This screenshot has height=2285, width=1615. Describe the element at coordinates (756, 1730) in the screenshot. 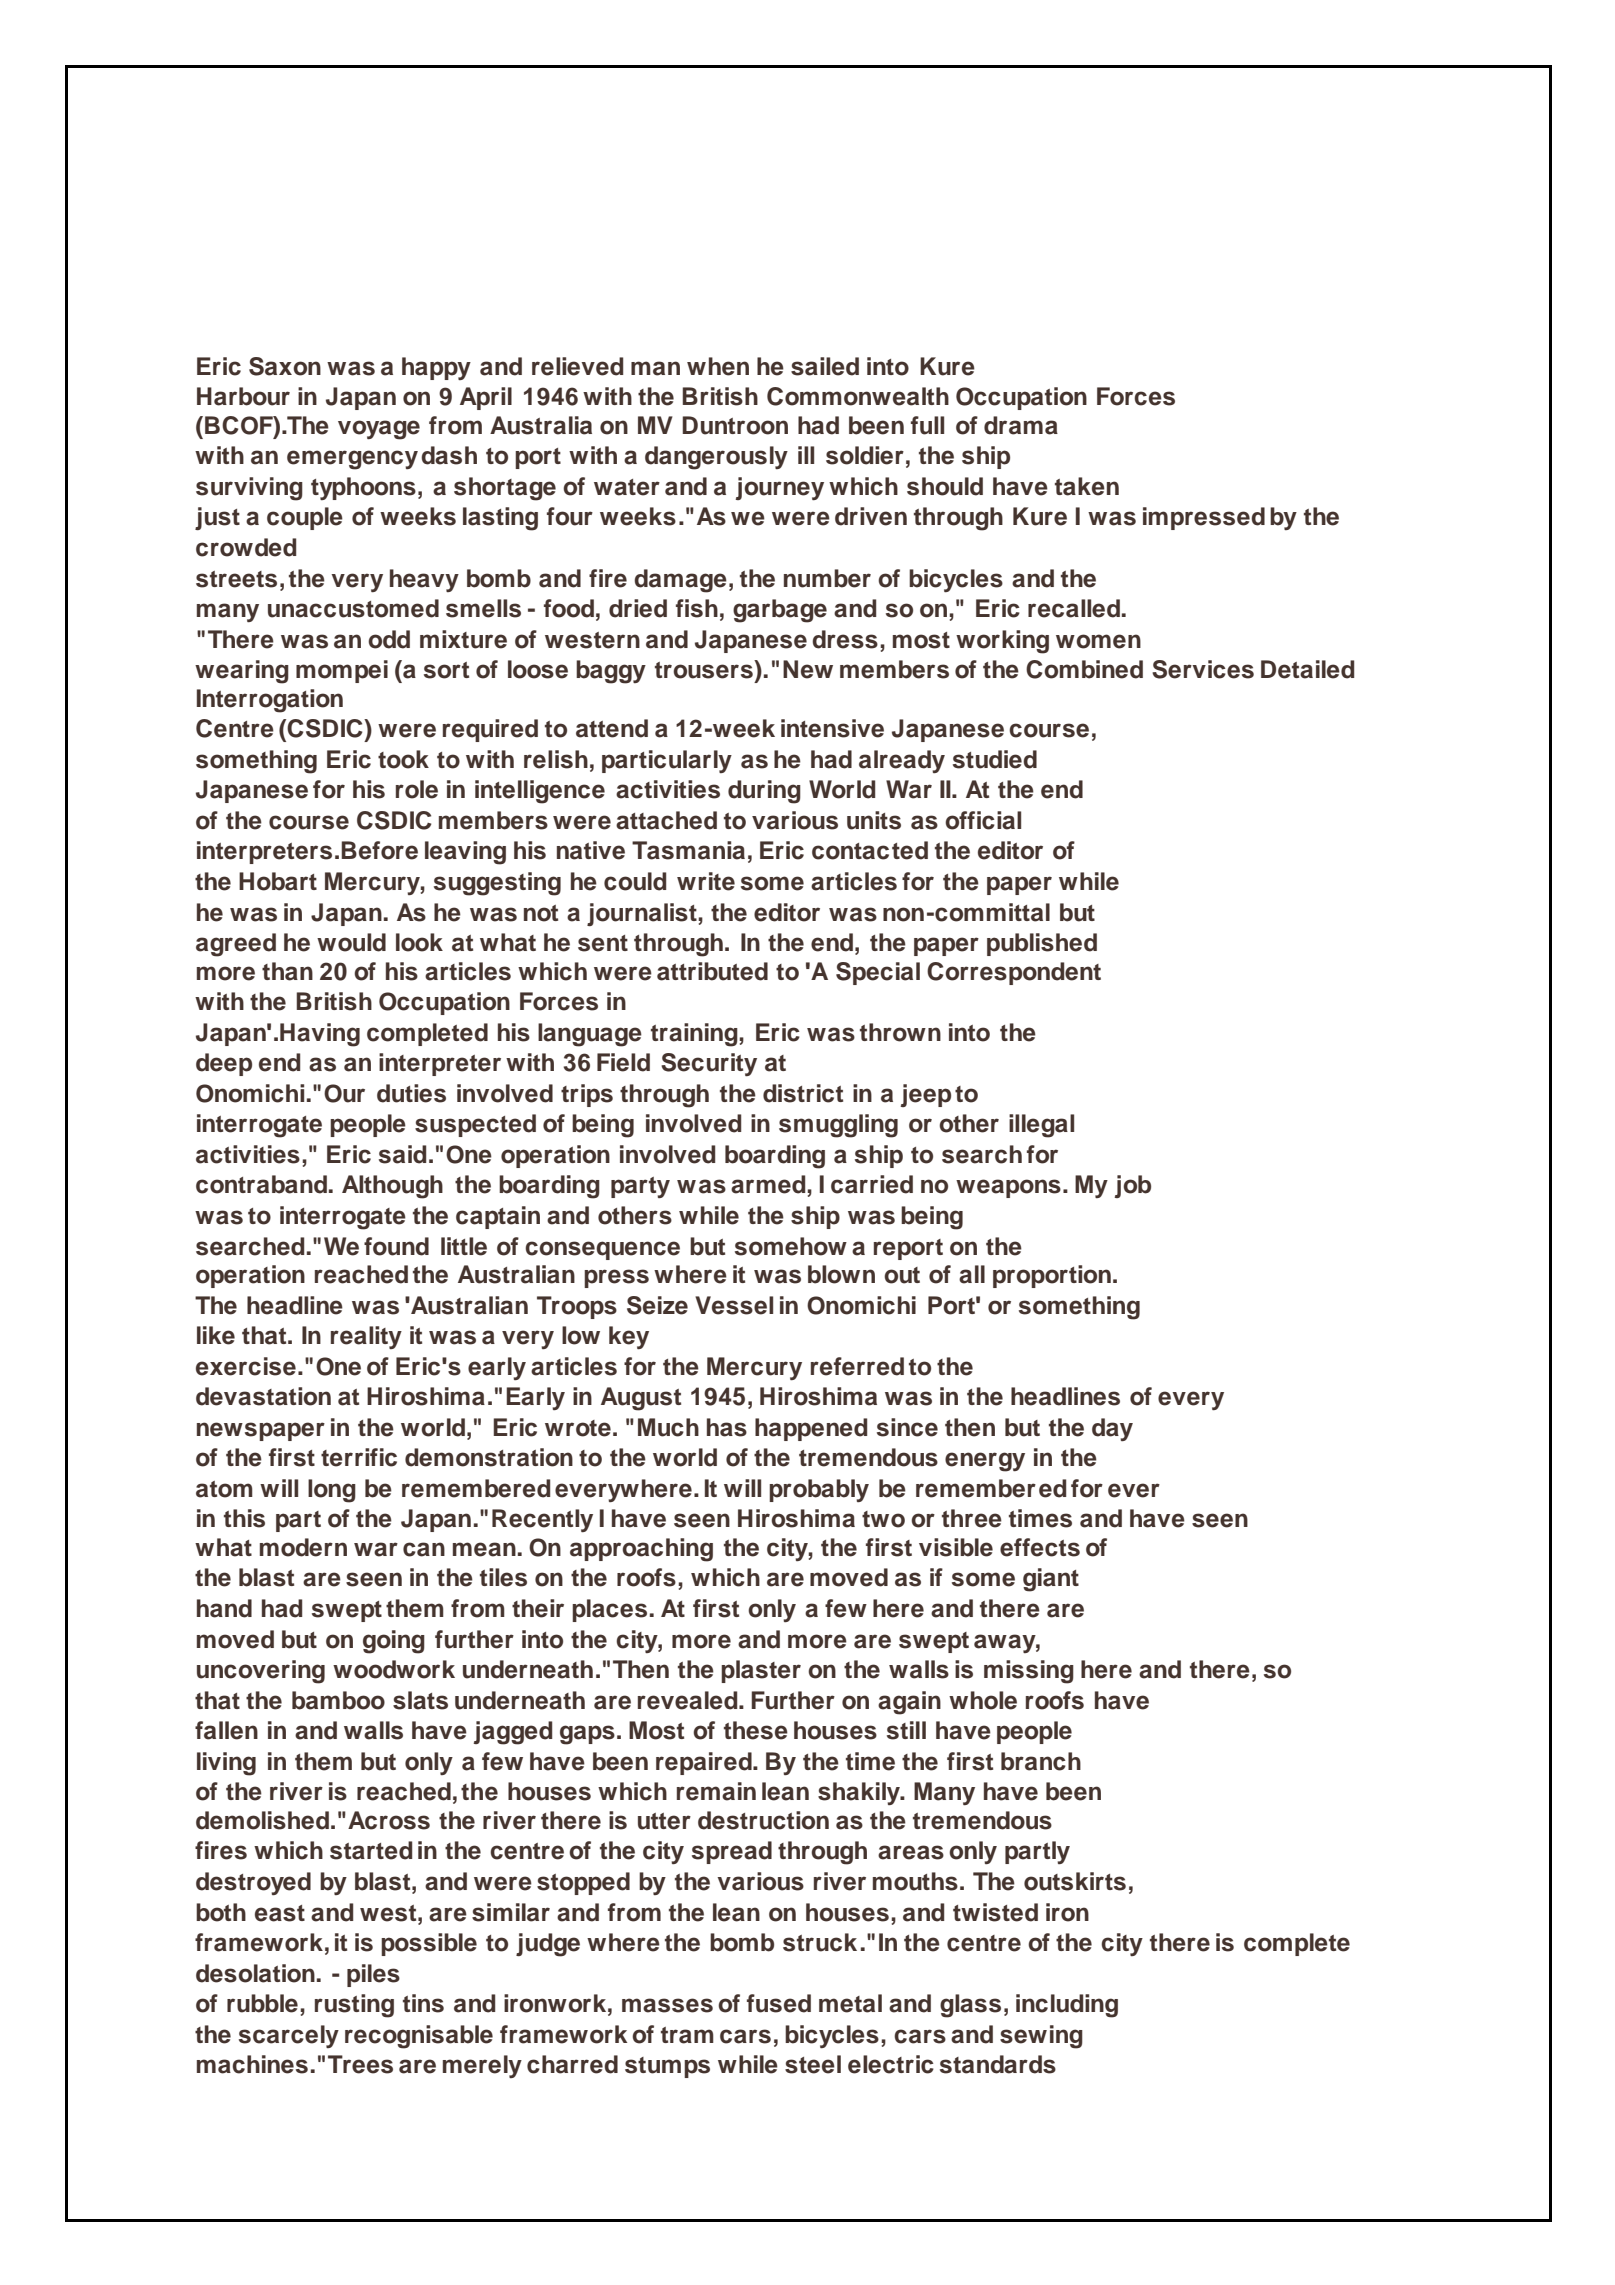

I see `these` at that location.
